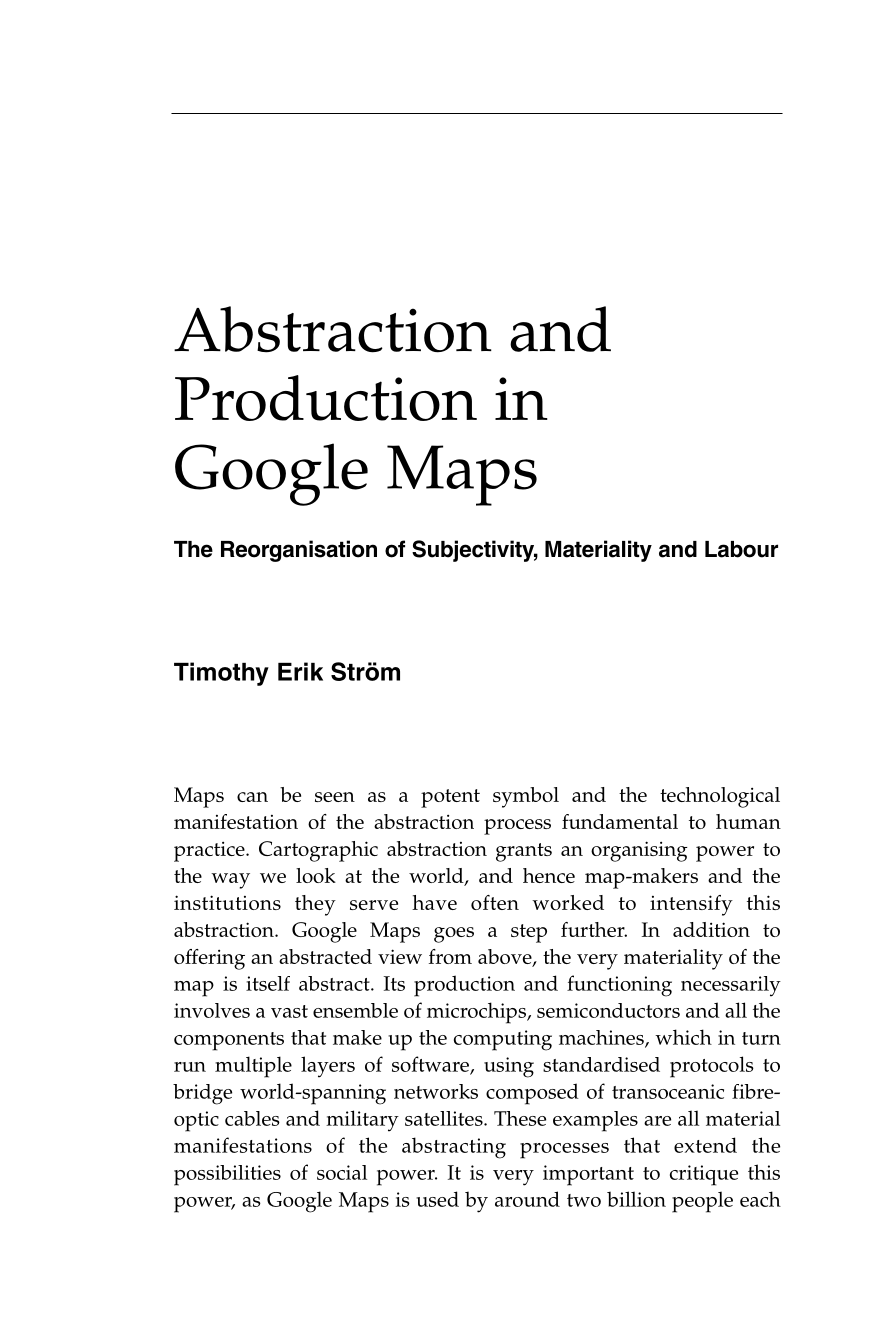 This page has width=896, height=1333. What do you see at coordinates (526, 797) in the page?
I see `symbol` at bounding box center [526, 797].
